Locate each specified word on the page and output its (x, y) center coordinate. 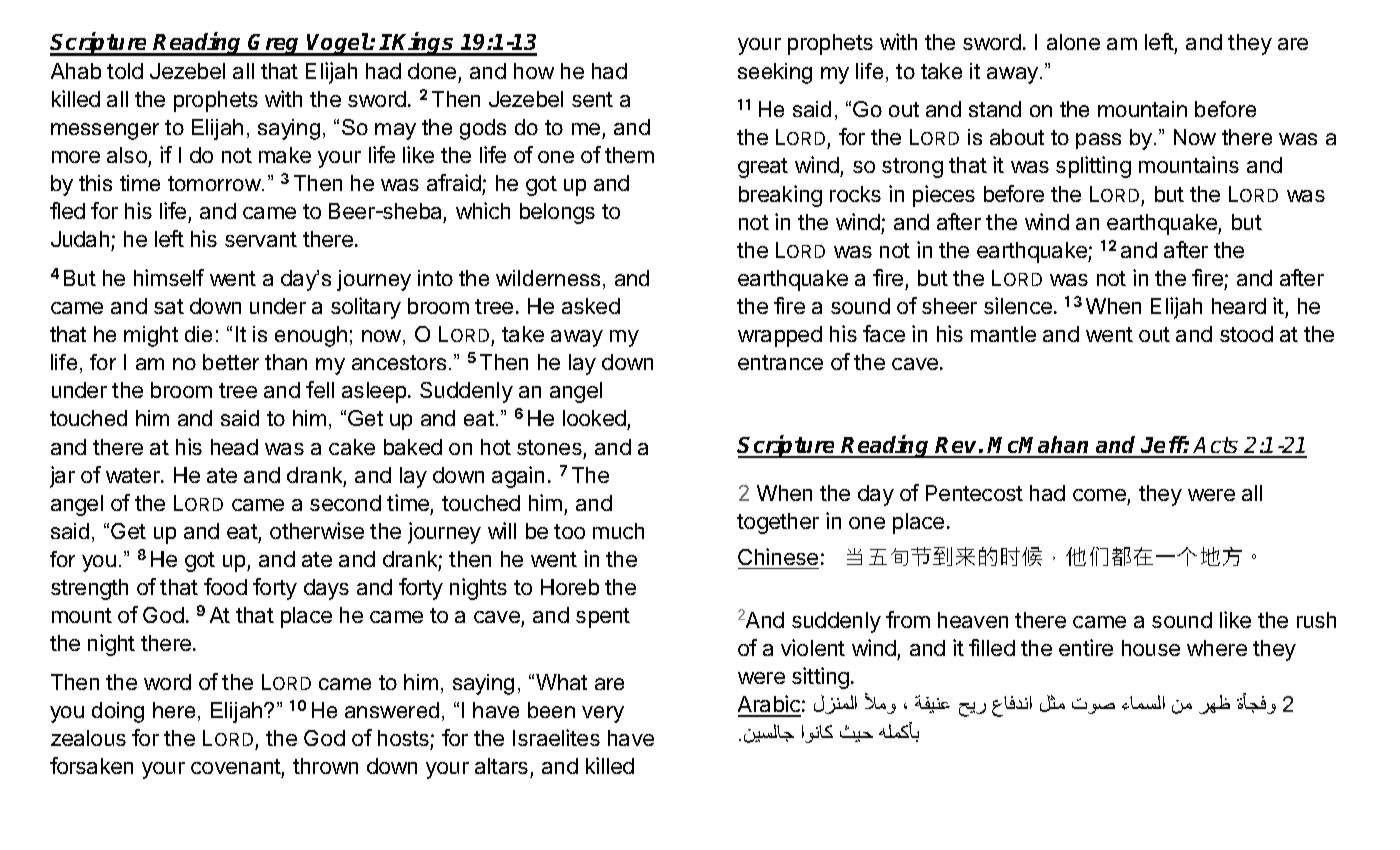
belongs (557, 213)
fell (320, 389)
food (225, 586)
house (1151, 648)
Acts (1216, 447)
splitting (1093, 167)
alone (1073, 42)
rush (1316, 620)
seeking (775, 73)
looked (595, 420)
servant (261, 239)
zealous (88, 738)
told (125, 71)
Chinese (778, 556)
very (603, 714)
